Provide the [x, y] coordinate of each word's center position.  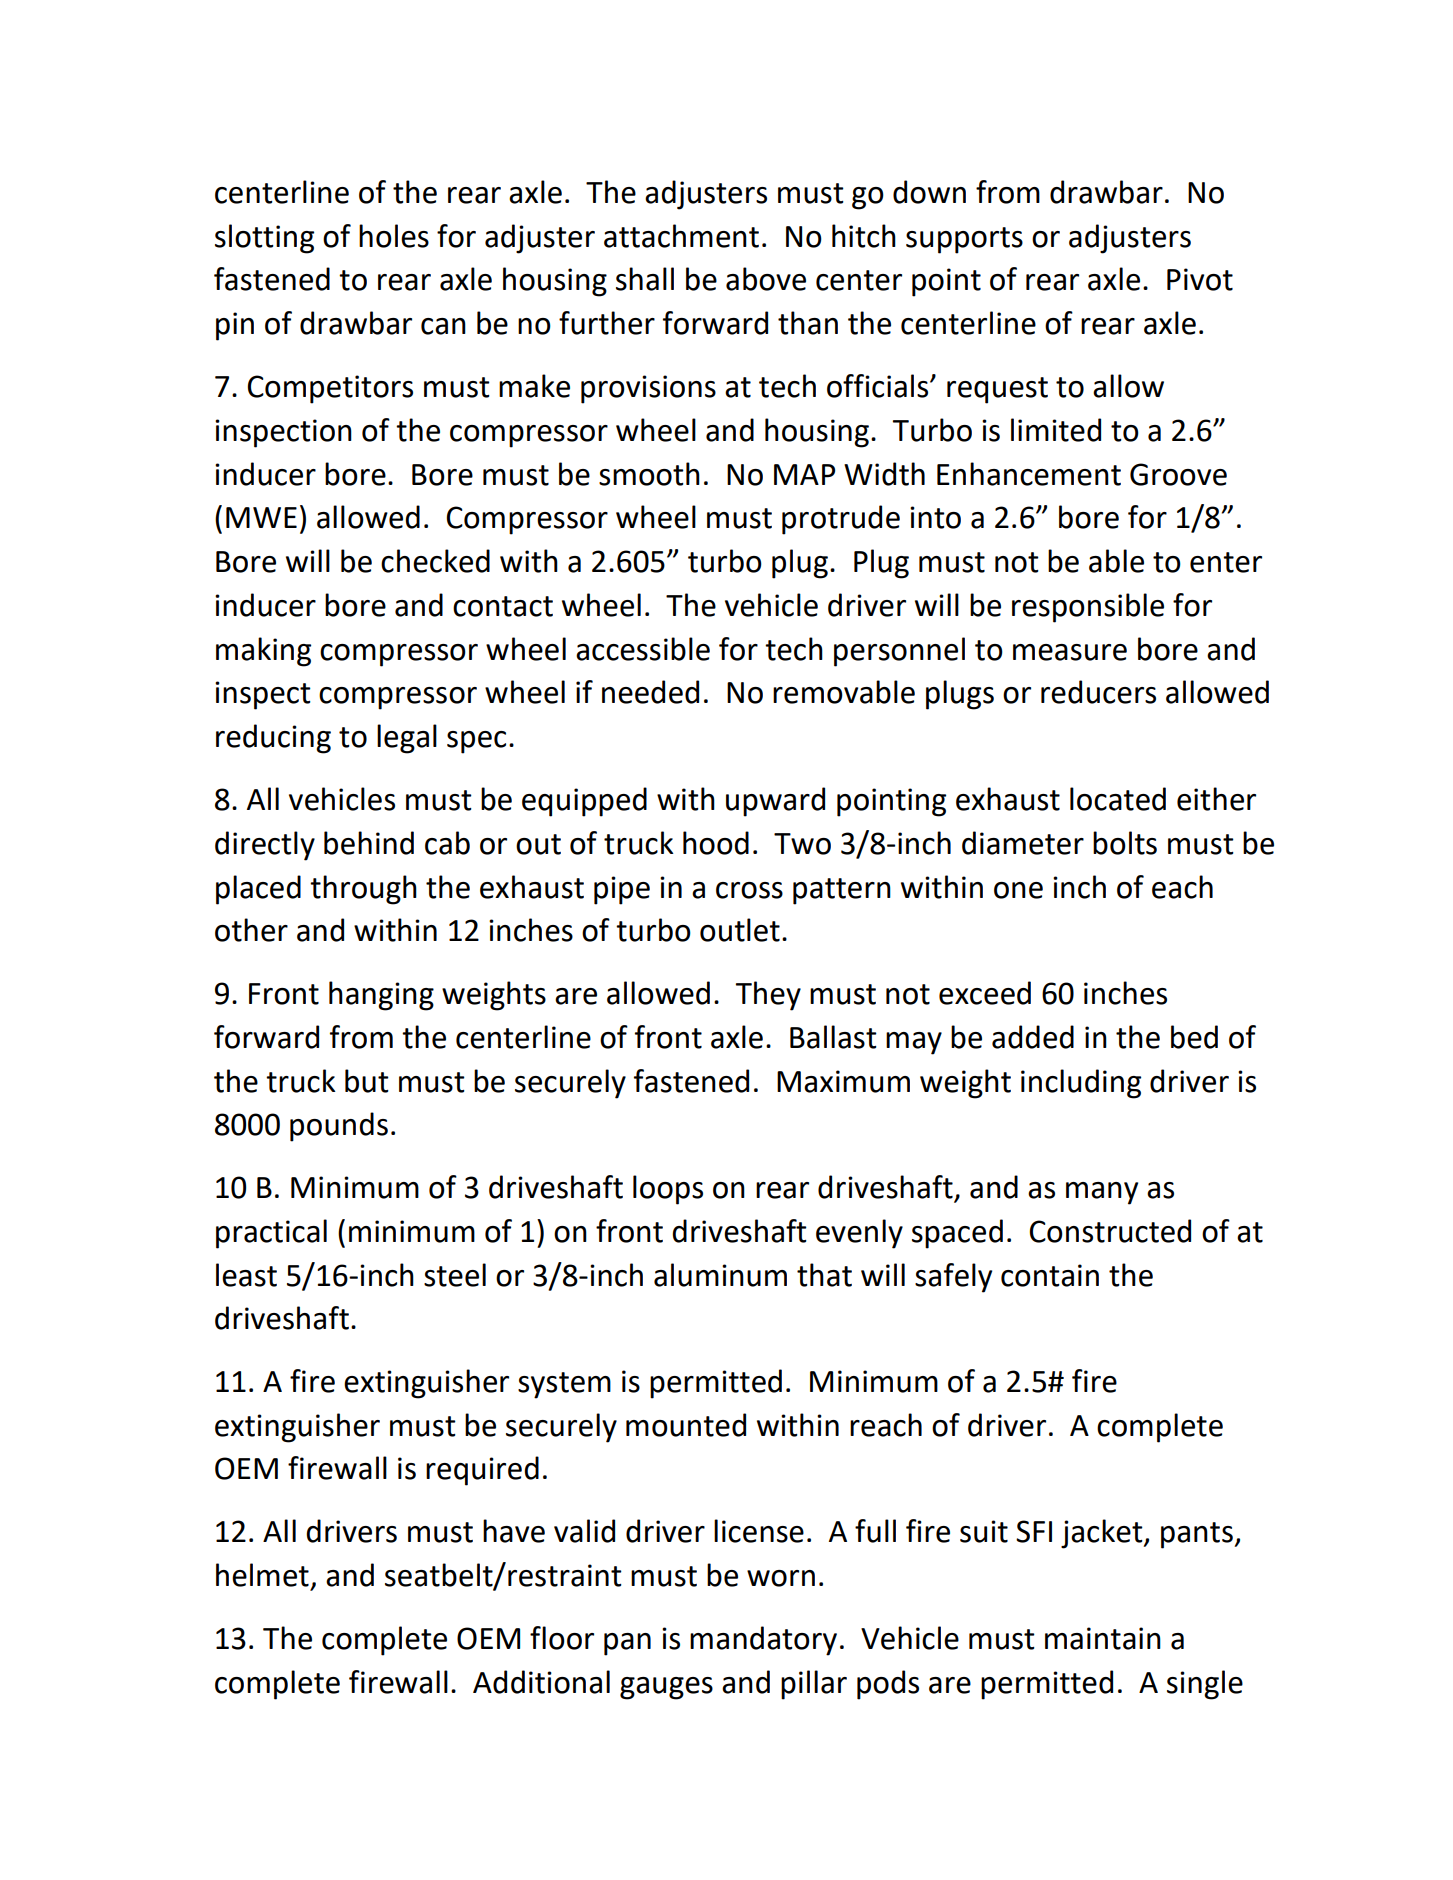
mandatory [763, 1641]
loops [668, 1190]
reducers [1098, 692]
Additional [541, 1682]
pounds [339, 1127]
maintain [1103, 1638]
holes [394, 236]
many [1102, 1193]
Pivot [1200, 279]
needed [650, 692]
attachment [681, 236]
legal [407, 739]
